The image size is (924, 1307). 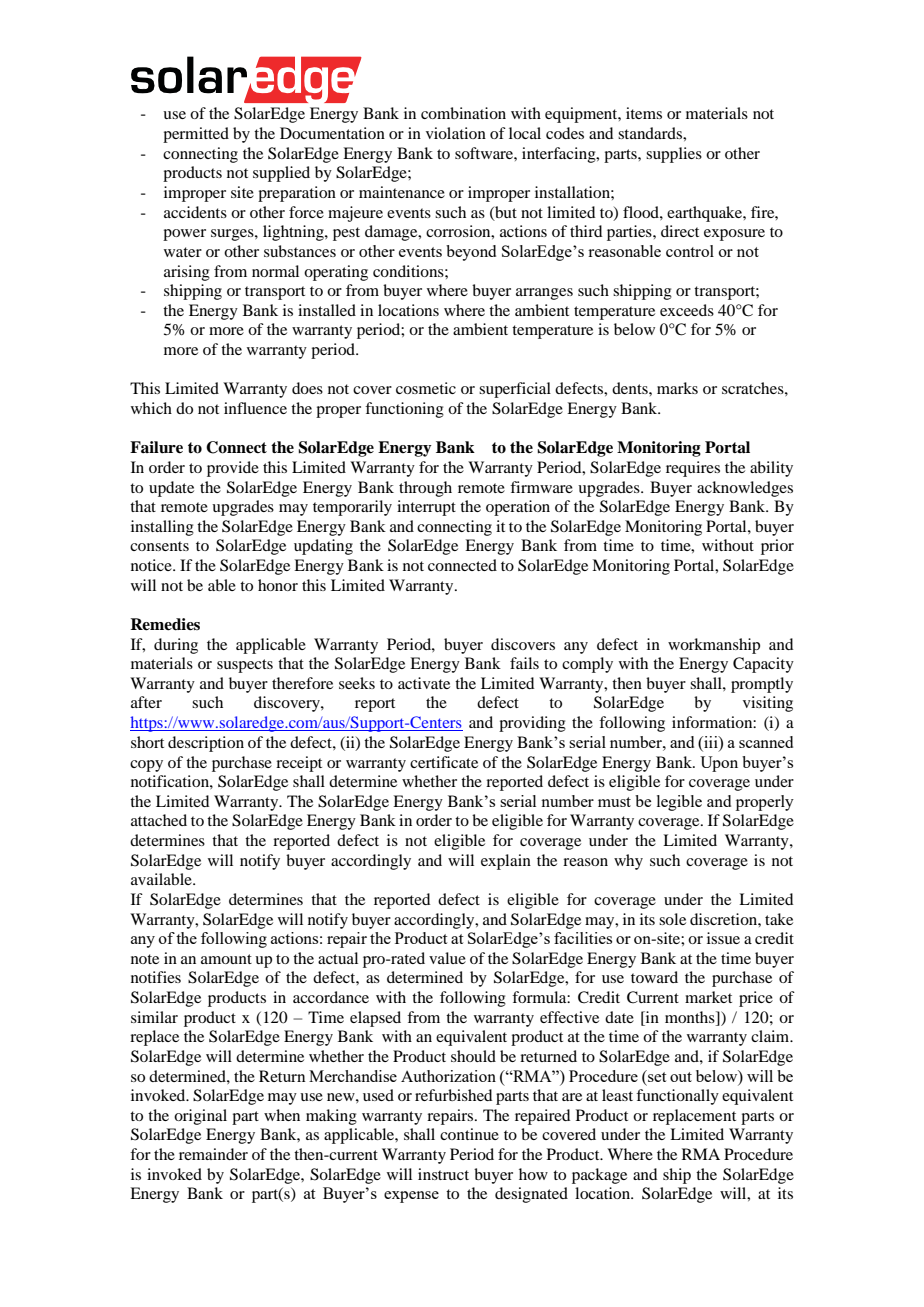 I want to click on instruct, so click(x=443, y=1174).
